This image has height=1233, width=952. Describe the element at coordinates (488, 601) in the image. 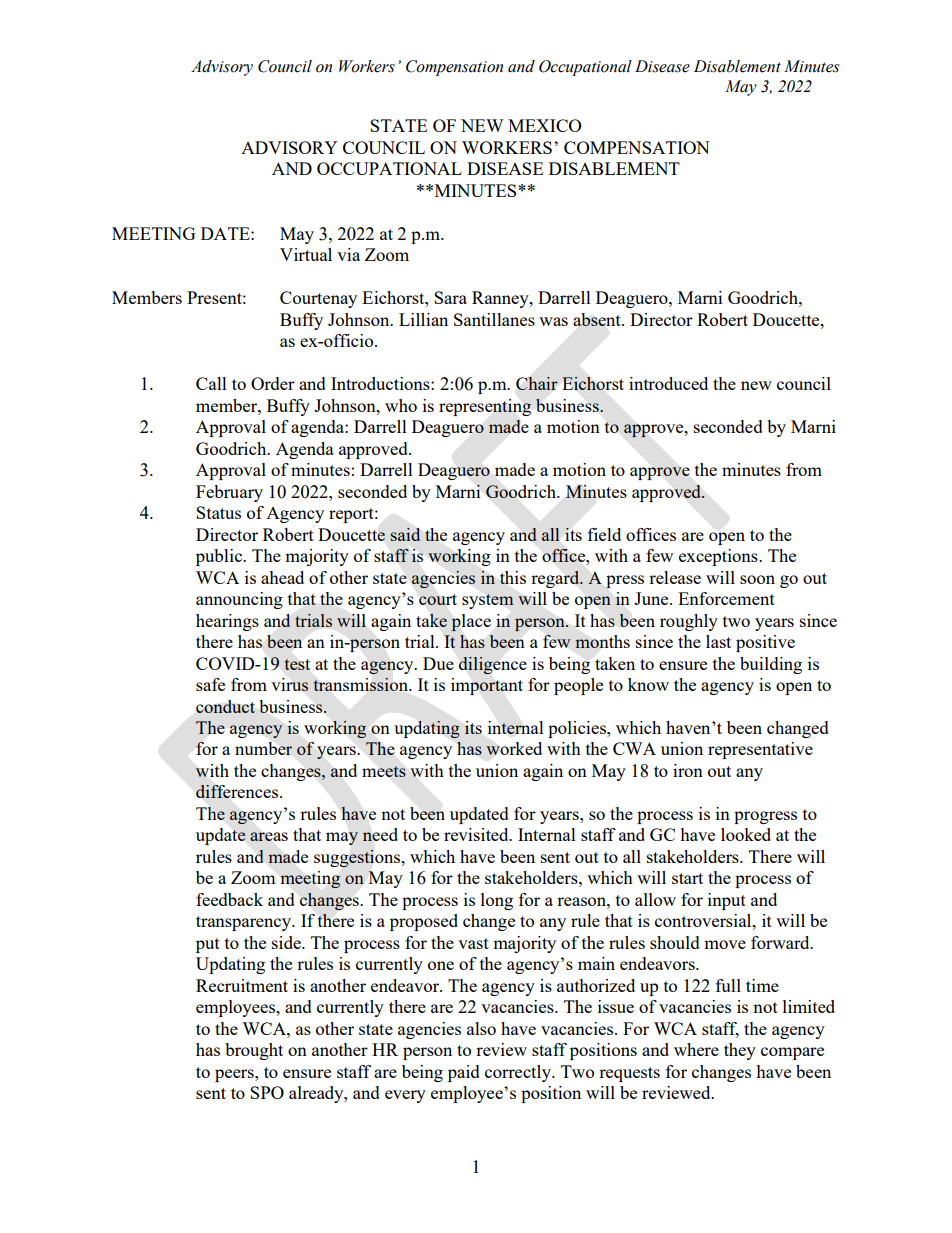

I see `system` at that location.
